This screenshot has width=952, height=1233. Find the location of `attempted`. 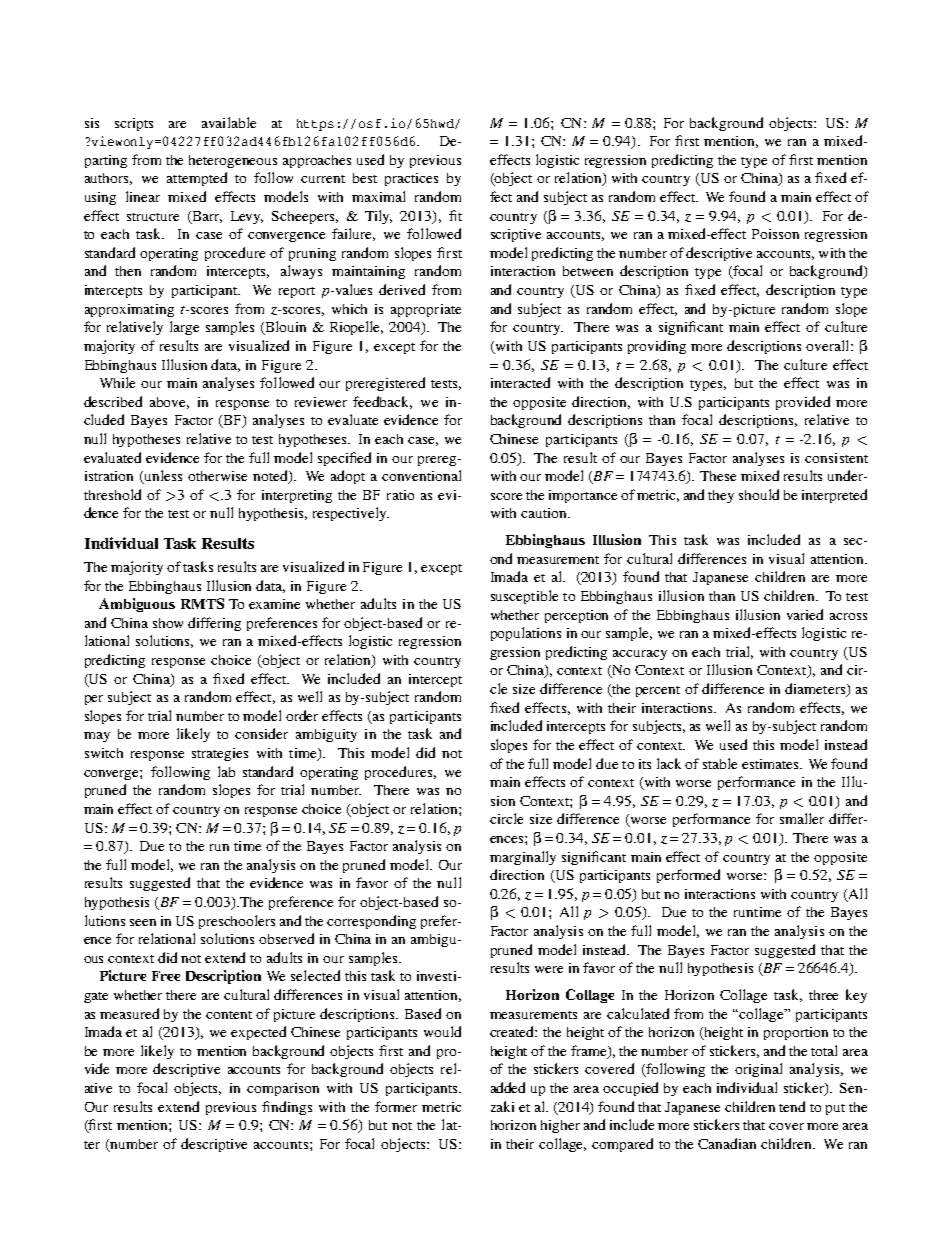

attempted is located at coordinates (197, 179).
